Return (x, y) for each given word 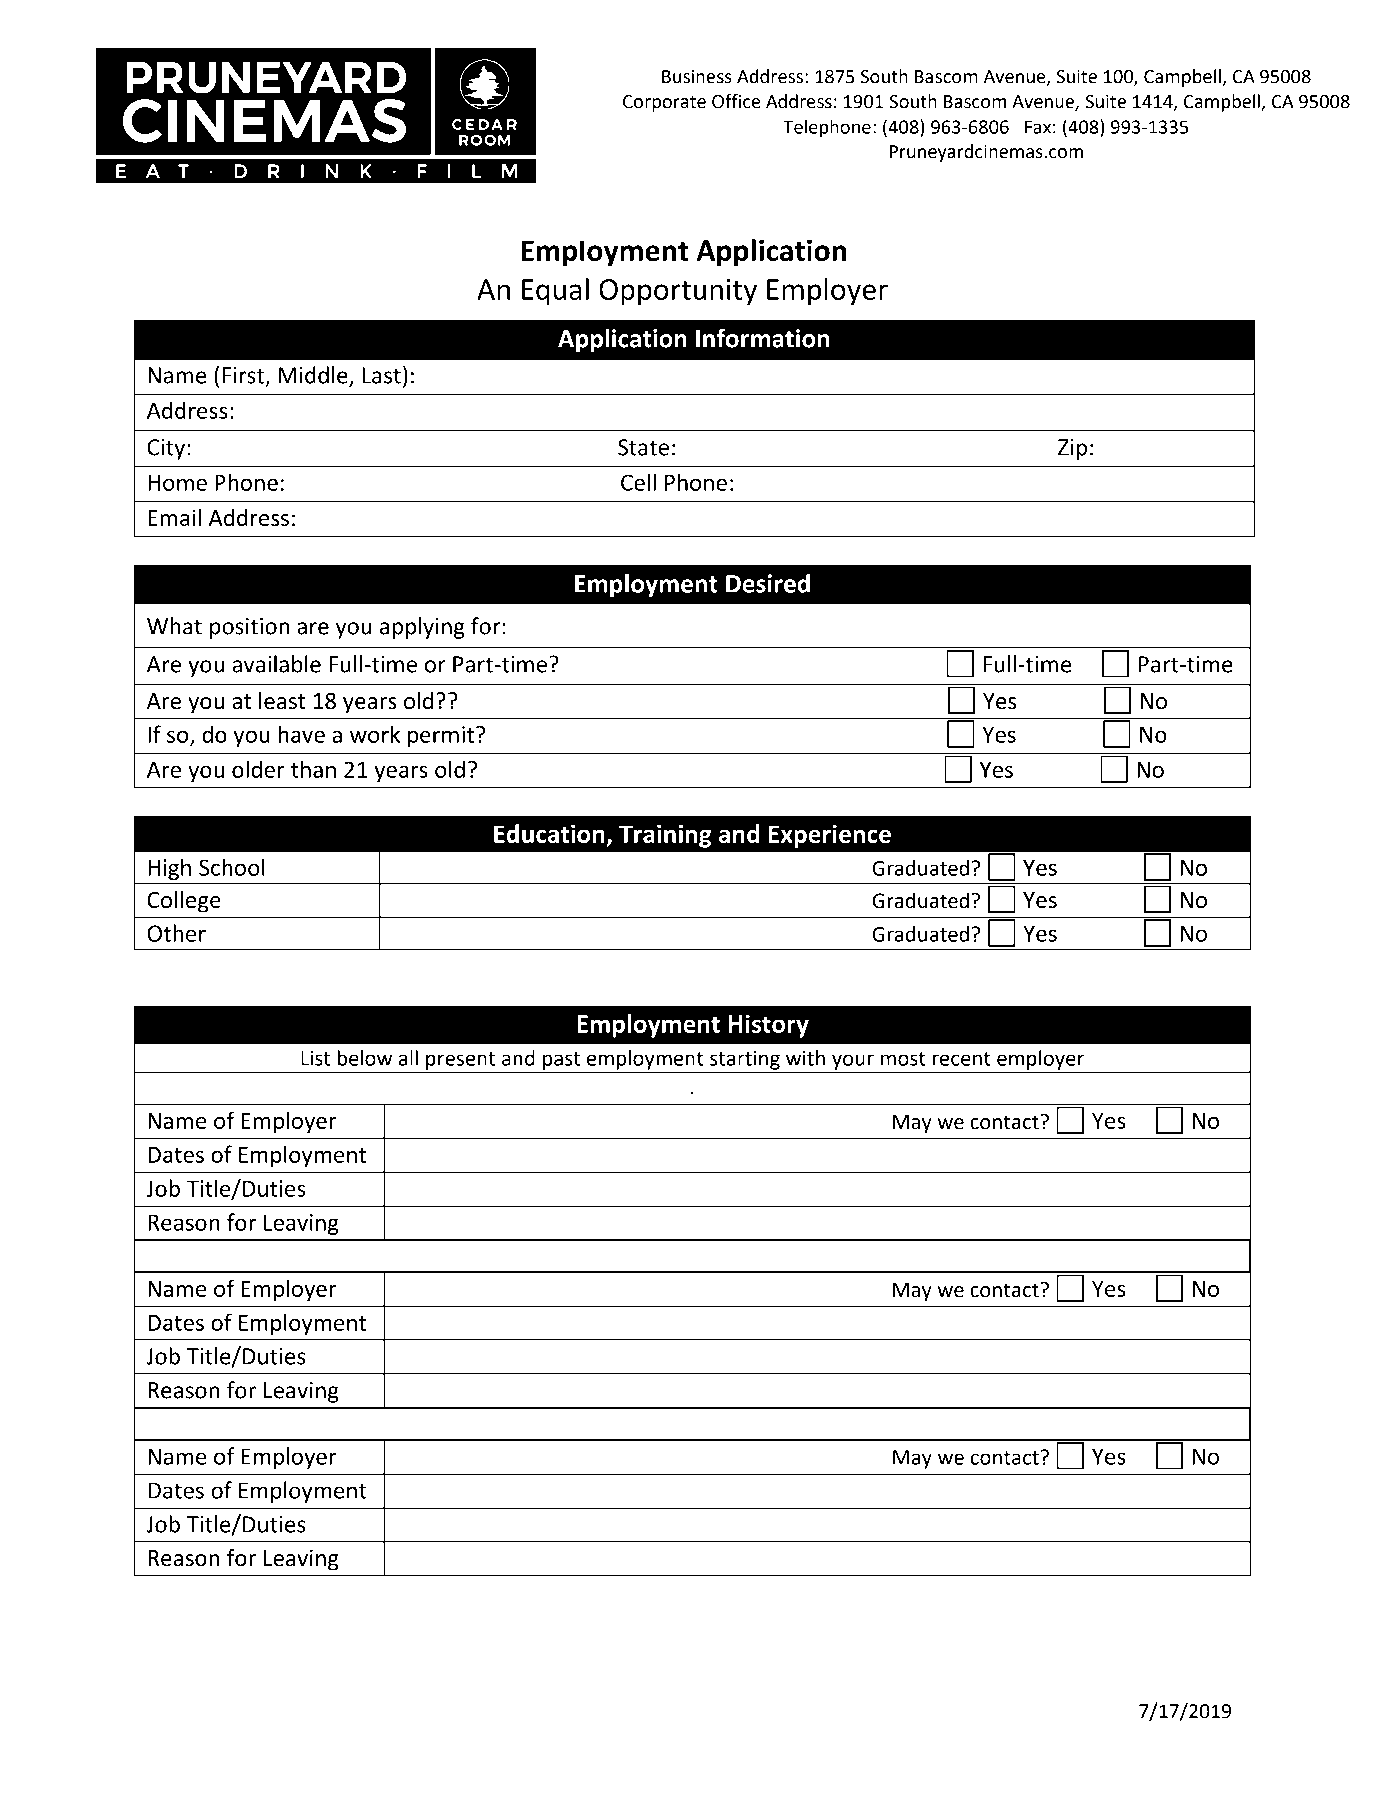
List (315, 1058)
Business (697, 77)
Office (736, 101)
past (562, 1062)
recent (962, 1059)
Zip (1072, 449)
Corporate (664, 103)
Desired (768, 583)
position (250, 628)
